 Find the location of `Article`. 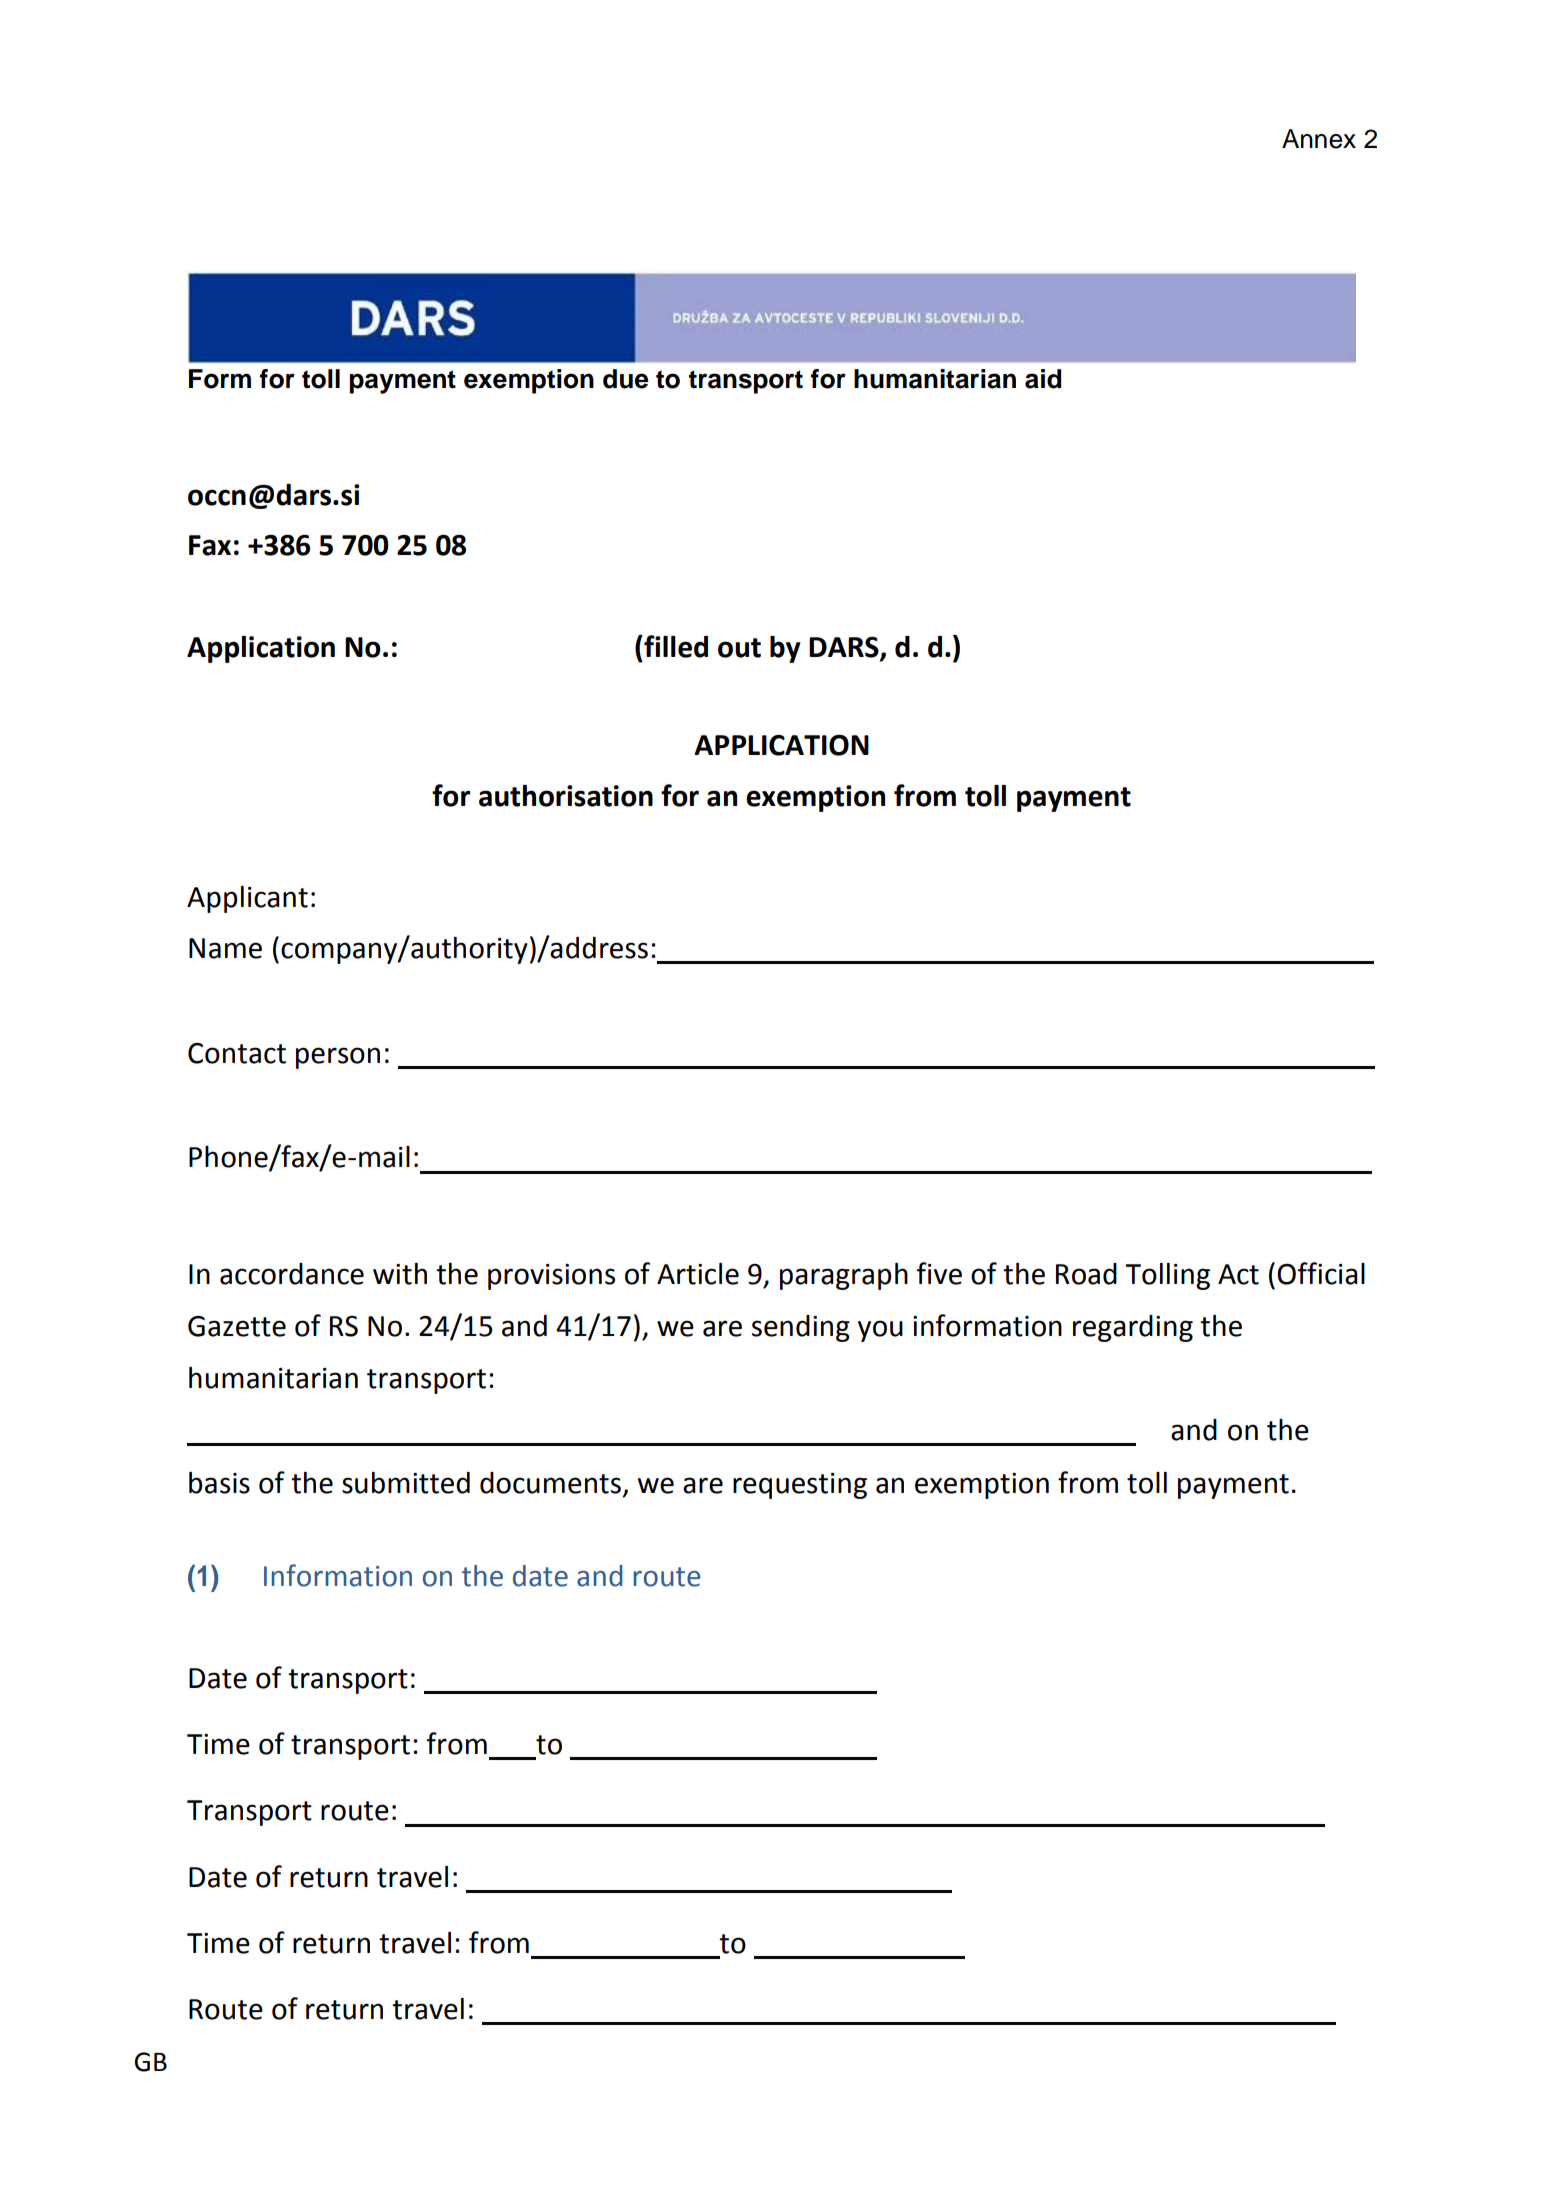

Article is located at coordinates (698, 1274).
